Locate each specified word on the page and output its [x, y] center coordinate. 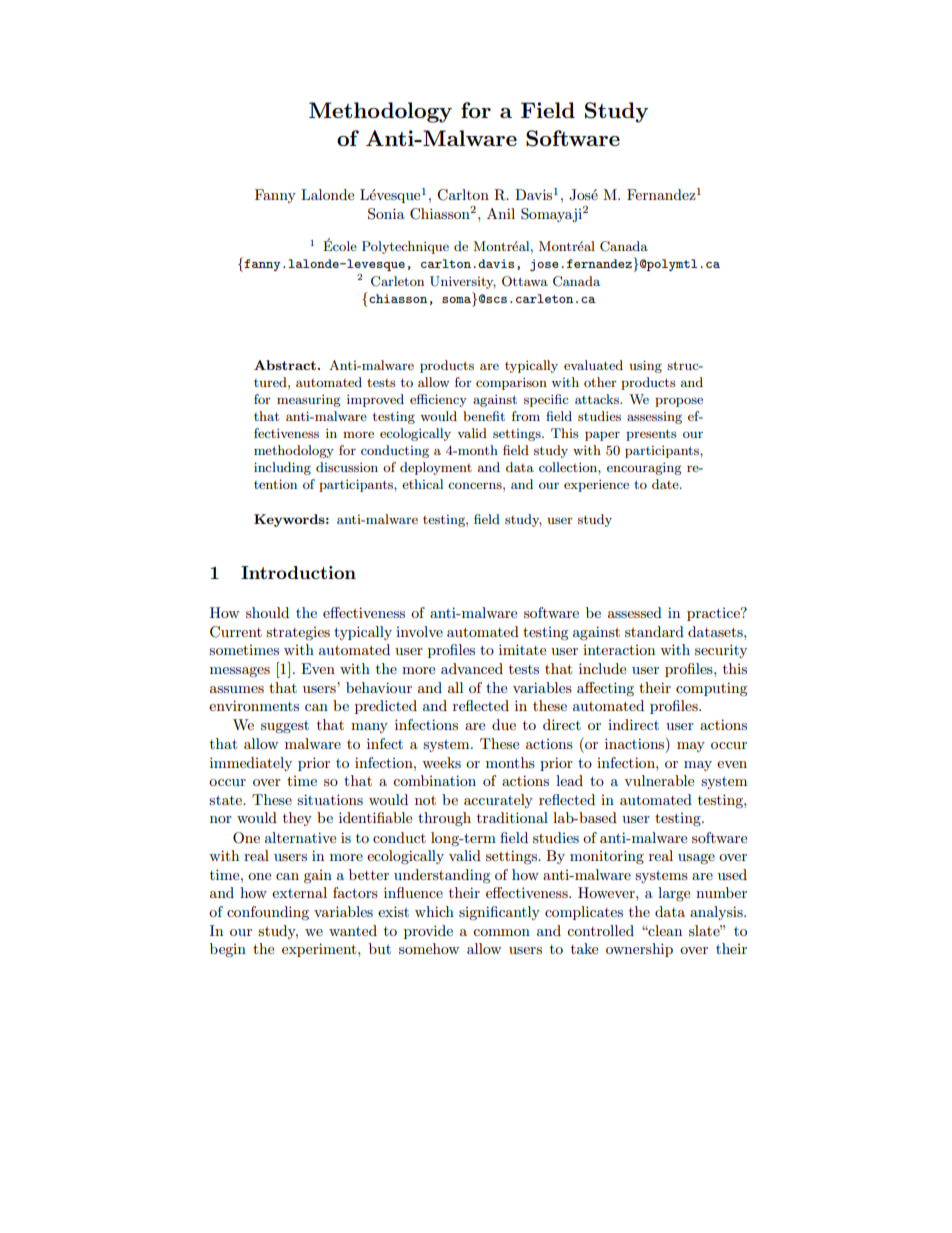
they [297, 819]
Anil [501, 213]
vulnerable [659, 780]
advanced [472, 668]
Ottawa [525, 281]
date [666, 484]
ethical [422, 484]
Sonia [386, 214]
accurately [498, 801]
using [645, 366]
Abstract [285, 365]
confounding [268, 913]
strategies [298, 633]
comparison [511, 383]
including [282, 468]
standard [654, 631]
